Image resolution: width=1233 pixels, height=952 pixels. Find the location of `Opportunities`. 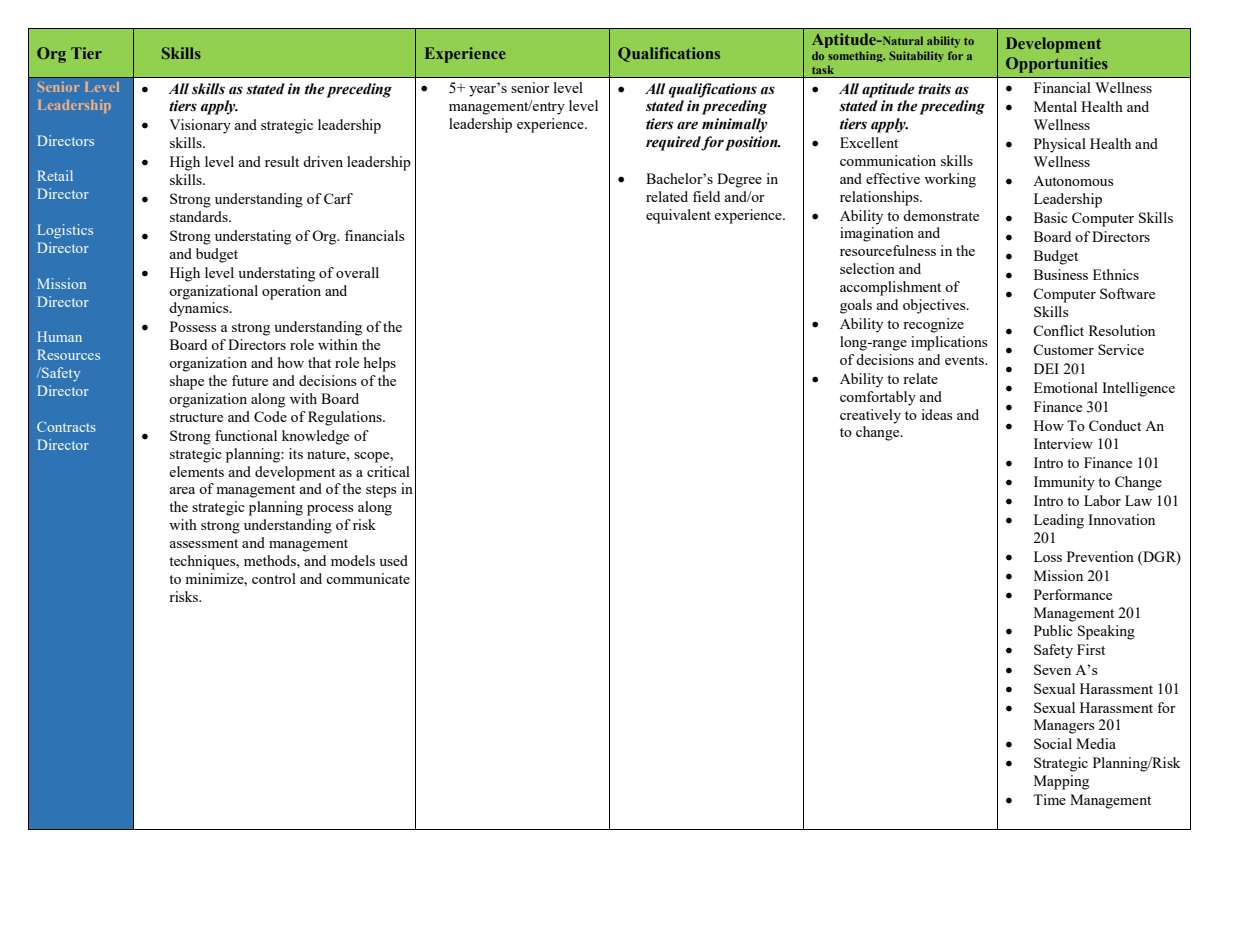

Opportunities is located at coordinates (1057, 65).
